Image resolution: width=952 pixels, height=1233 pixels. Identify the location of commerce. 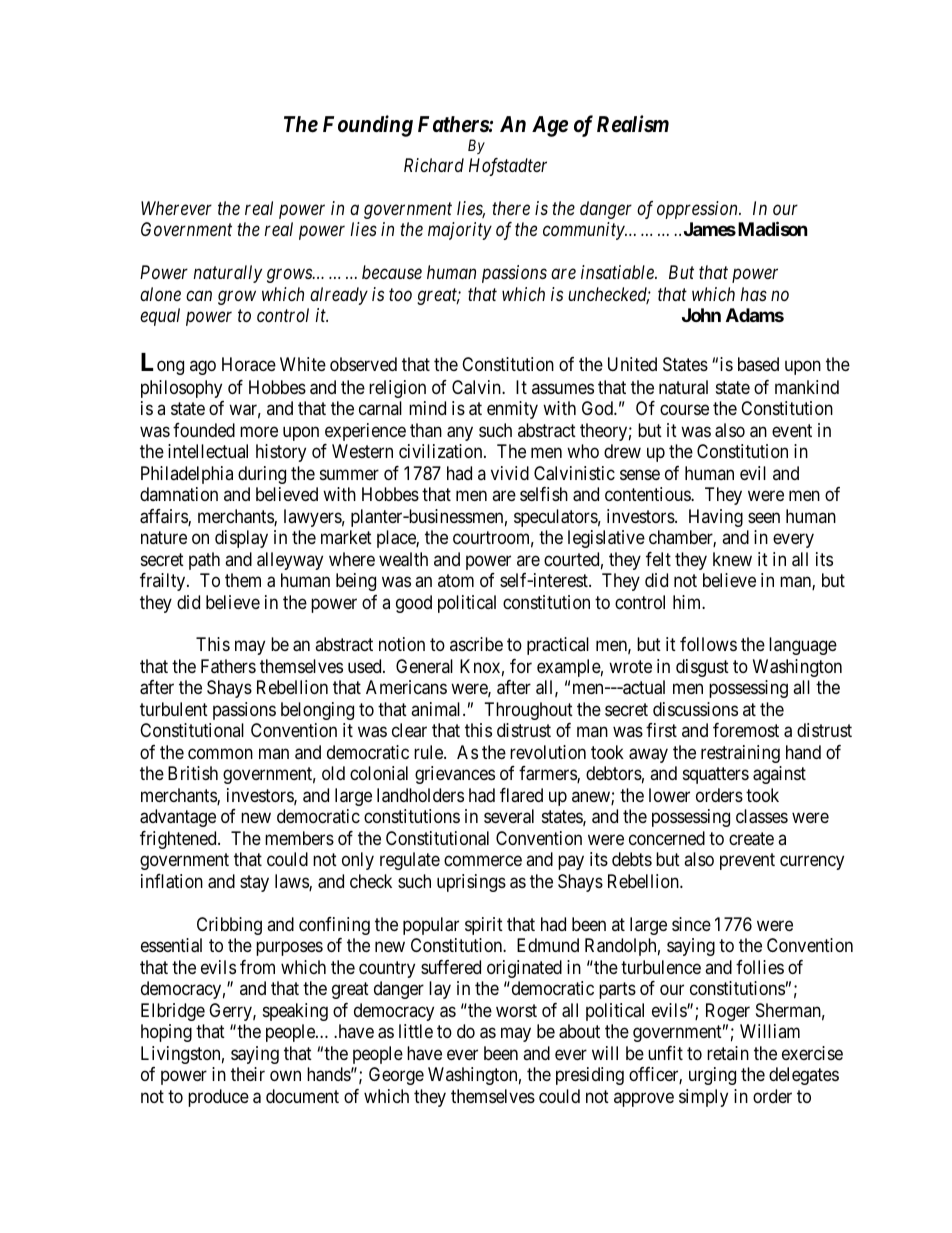
(483, 861).
